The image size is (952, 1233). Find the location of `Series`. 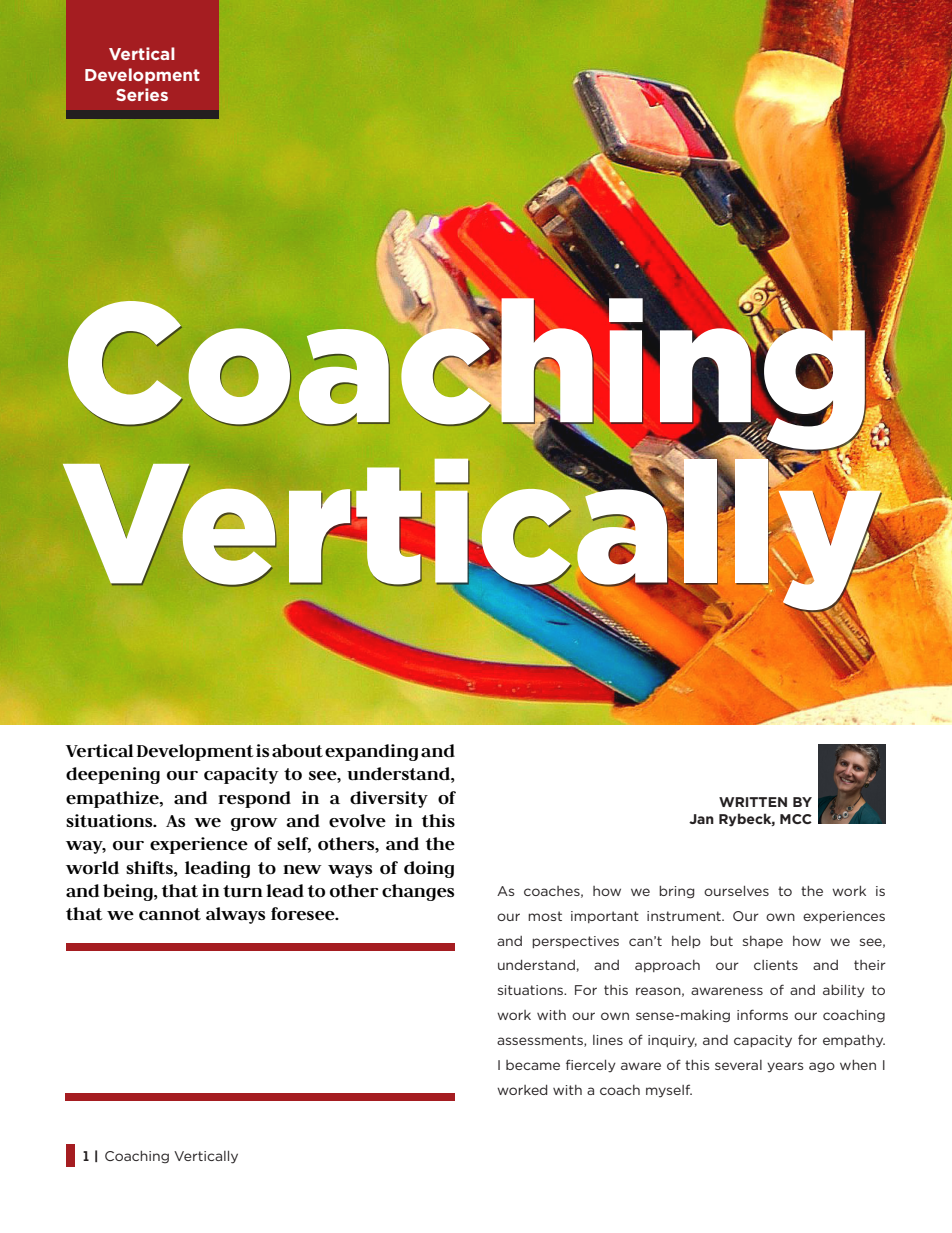

Series is located at coordinates (142, 94).
